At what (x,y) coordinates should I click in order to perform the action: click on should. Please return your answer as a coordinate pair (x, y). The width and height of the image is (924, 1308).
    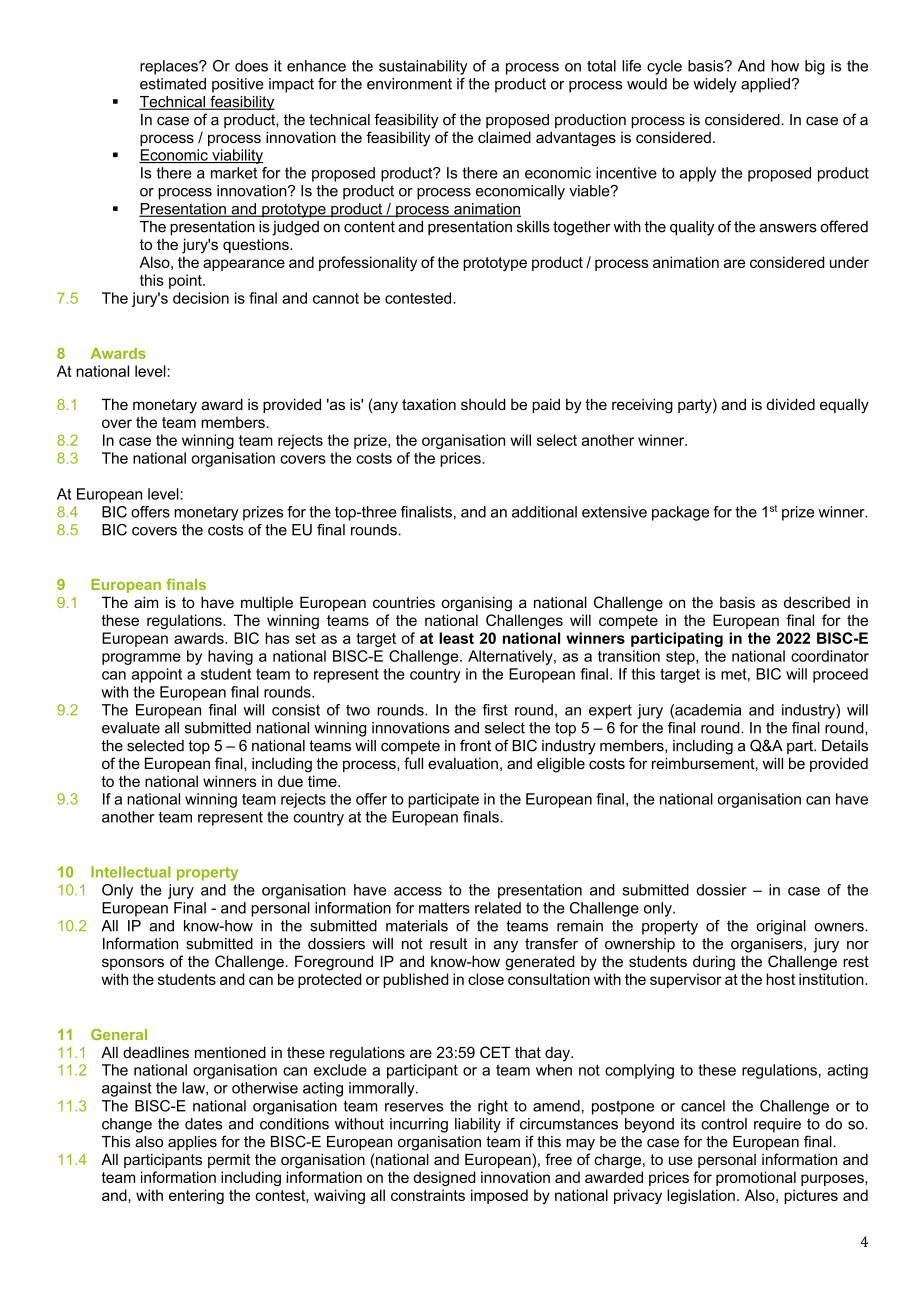
    Looking at the image, I should click on (483, 404).
